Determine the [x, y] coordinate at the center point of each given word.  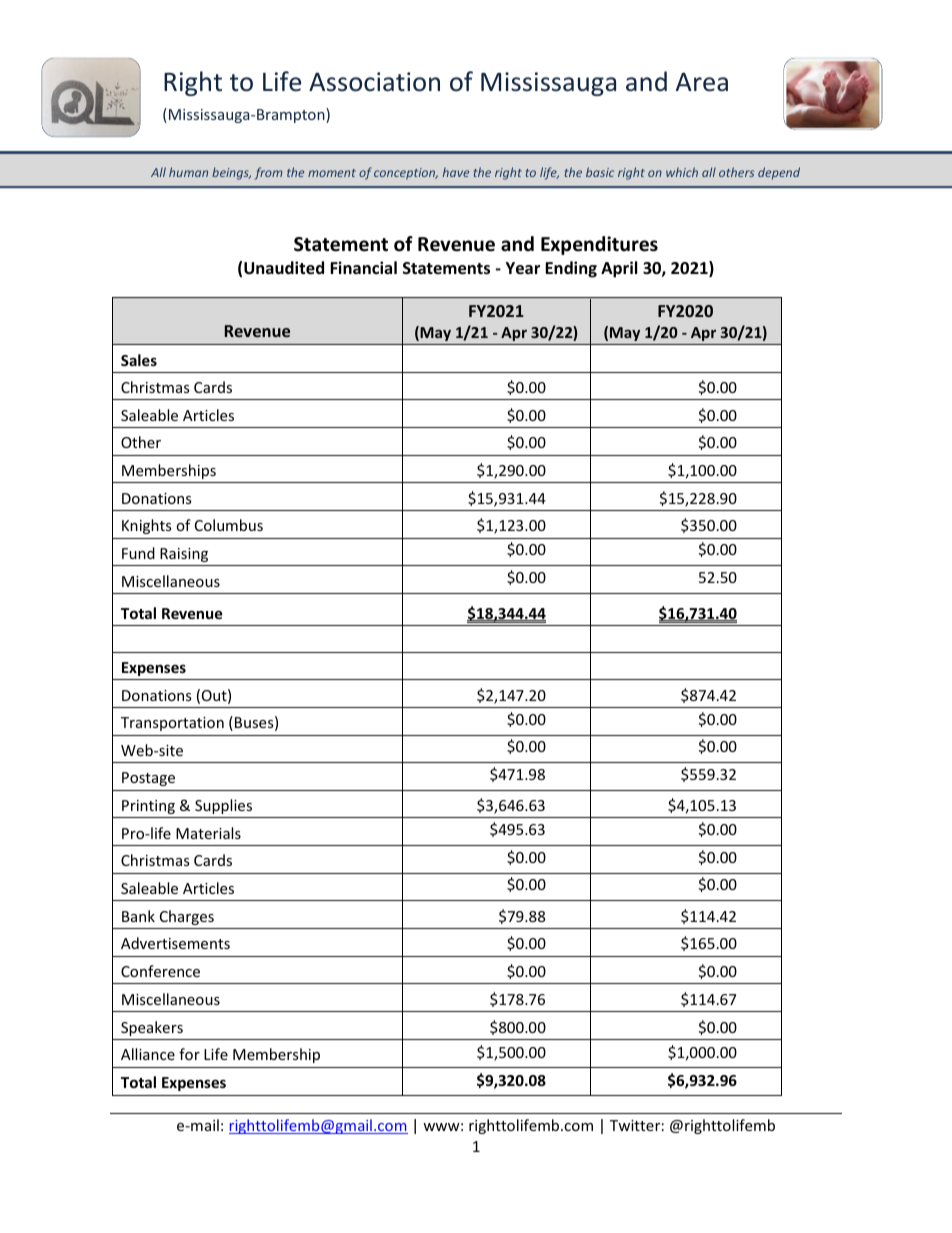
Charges [187, 917]
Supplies [223, 806]
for [189, 1054]
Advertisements [175, 943]
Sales [139, 360]
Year [523, 268]
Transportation [172, 724]
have [456, 172]
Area [702, 82]
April [619, 269]
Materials [208, 833]
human [188, 172]
